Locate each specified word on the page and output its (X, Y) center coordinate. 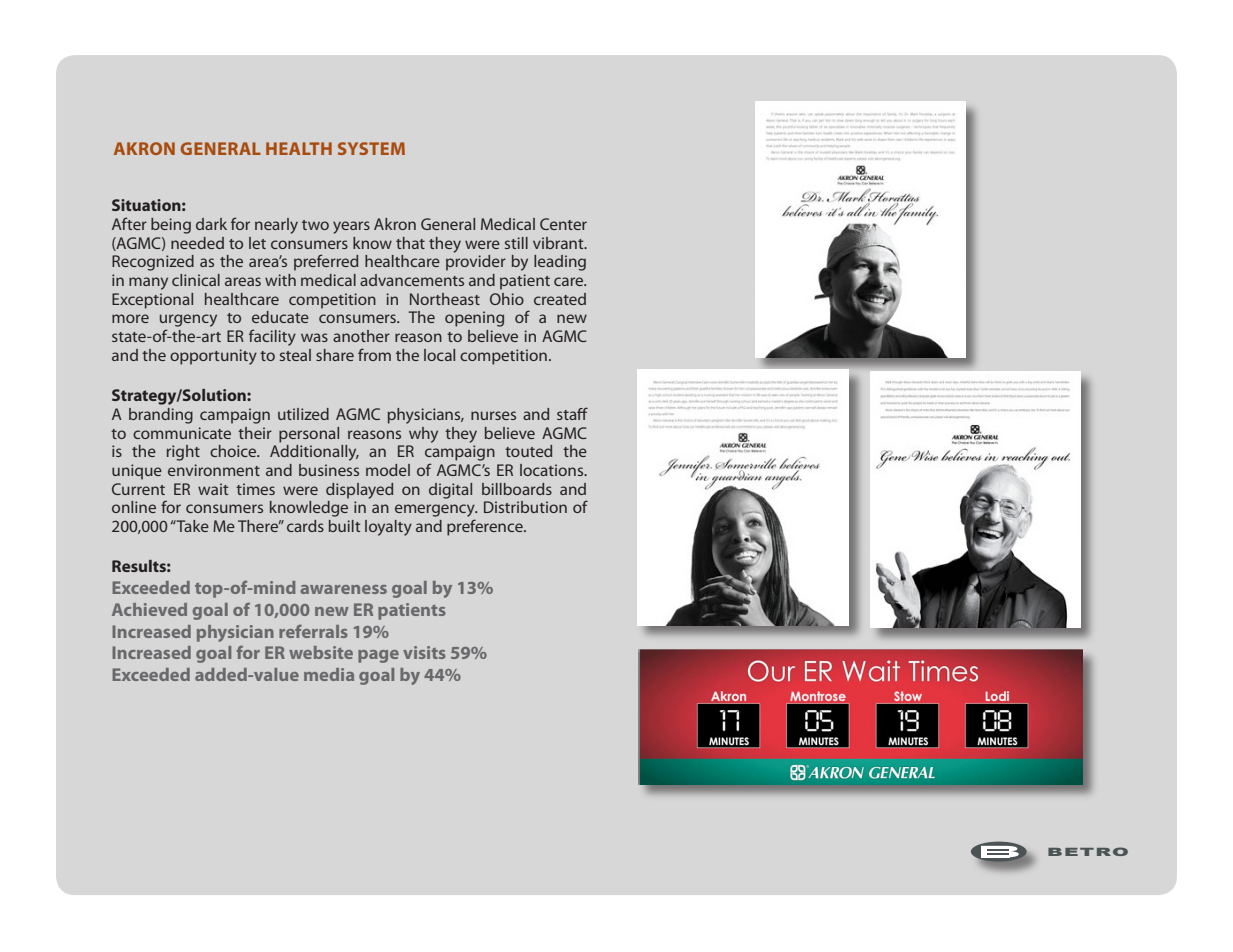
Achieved (149, 609)
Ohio (507, 299)
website (321, 652)
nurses (493, 415)
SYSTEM (371, 148)
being (171, 226)
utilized (303, 414)
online (134, 507)
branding (161, 416)
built (344, 526)
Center (563, 224)
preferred (326, 262)
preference (486, 527)
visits (424, 652)
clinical (196, 280)
